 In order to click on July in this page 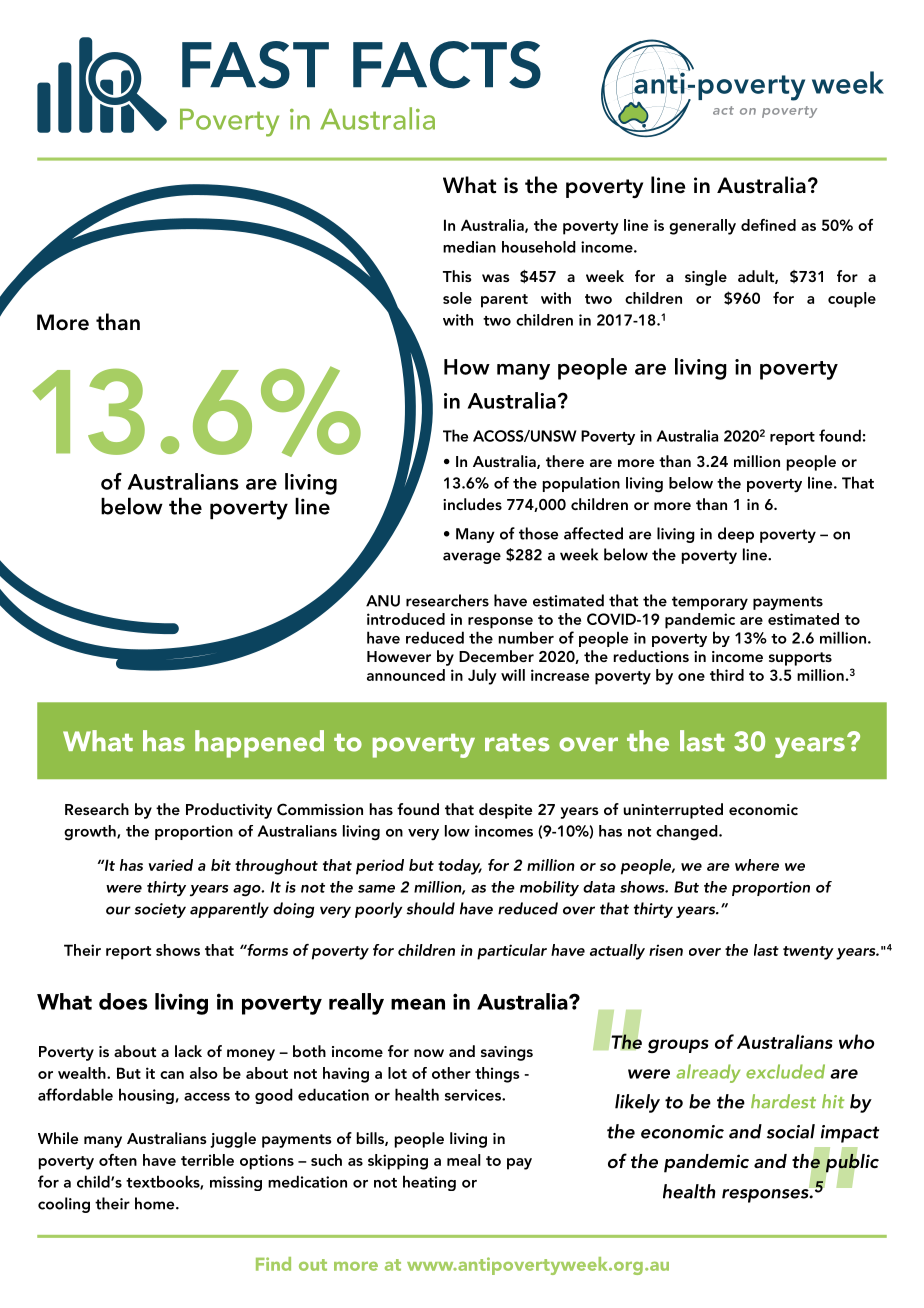, I will do `click(482, 677)`.
